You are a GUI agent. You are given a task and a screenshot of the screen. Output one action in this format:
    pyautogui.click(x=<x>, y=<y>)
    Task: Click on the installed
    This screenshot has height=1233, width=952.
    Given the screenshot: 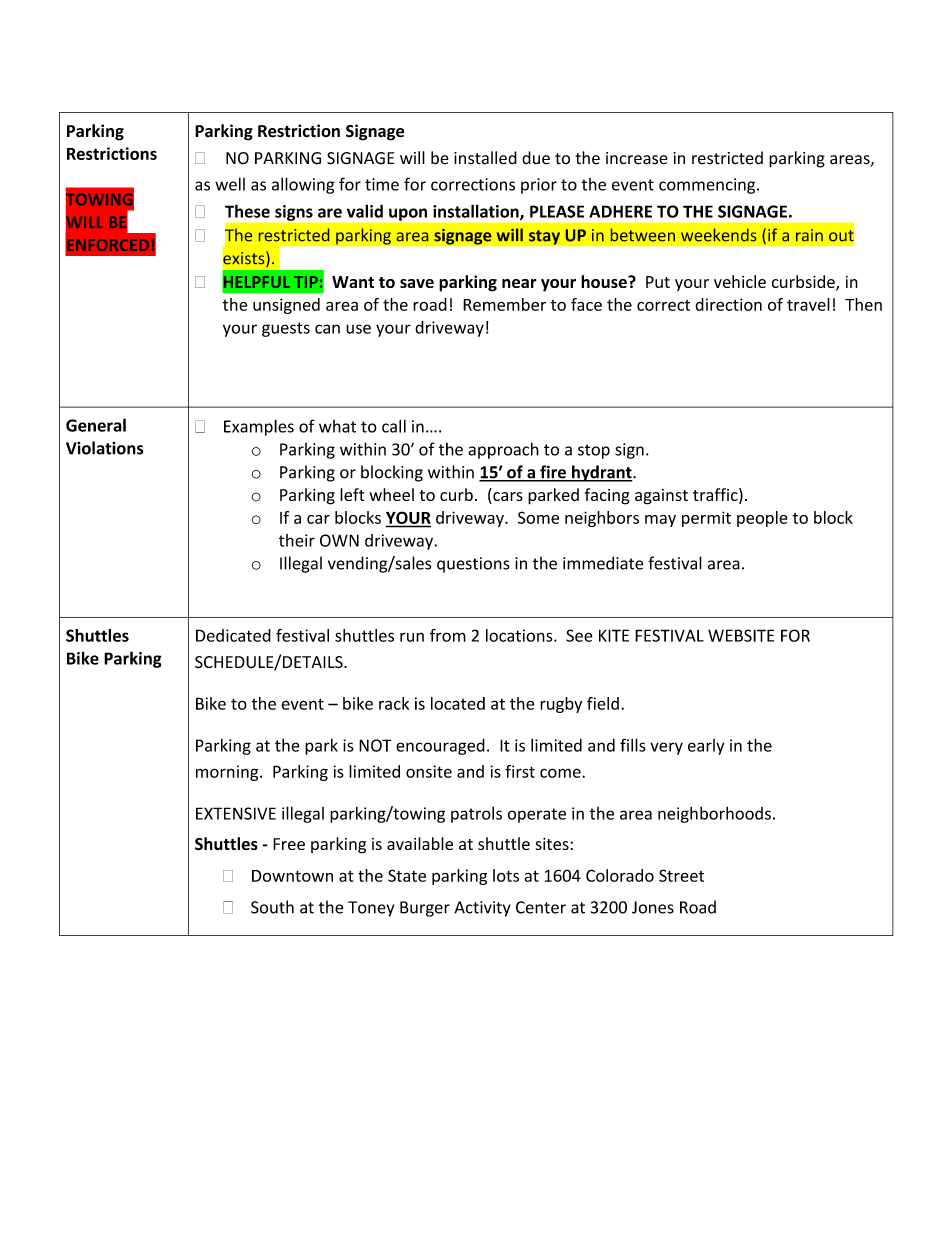 What is the action you would take?
    pyautogui.click(x=485, y=158)
